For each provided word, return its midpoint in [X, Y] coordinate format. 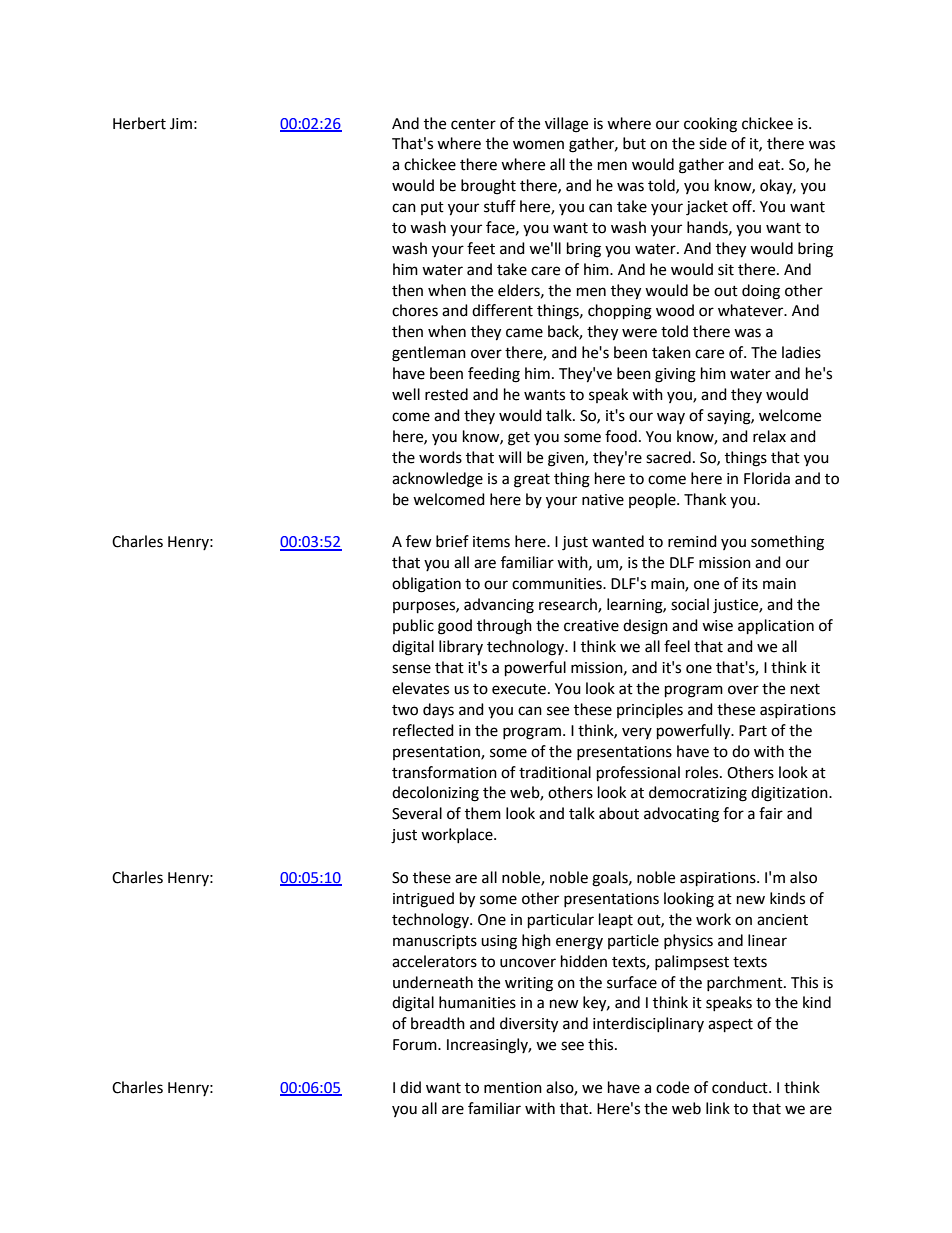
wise [717, 626]
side [713, 143]
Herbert [139, 123]
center [473, 124]
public [413, 626]
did [410, 1087]
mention [513, 1088]
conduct [741, 1087]
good [455, 627]
